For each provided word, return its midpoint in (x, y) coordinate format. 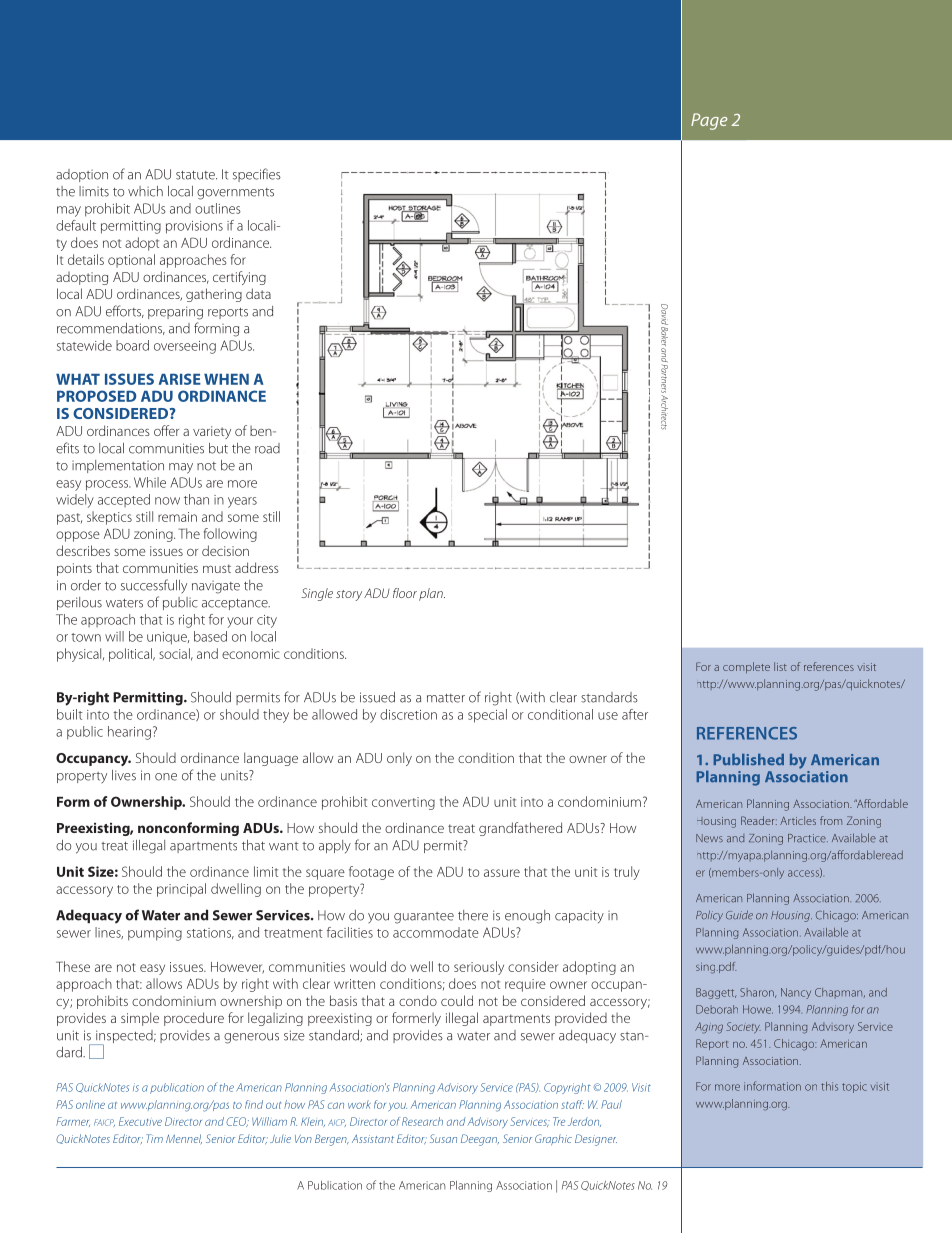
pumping (155, 934)
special (487, 716)
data (258, 293)
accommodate (436, 932)
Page (709, 121)
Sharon (758, 993)
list (780, 666)
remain (177, 517)
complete (746, 667)
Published (748, 759)
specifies (257, 175)
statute (196, 175)
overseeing (185, 347)
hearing (129, 733)
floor (405, 593)
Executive (140, 1121)
